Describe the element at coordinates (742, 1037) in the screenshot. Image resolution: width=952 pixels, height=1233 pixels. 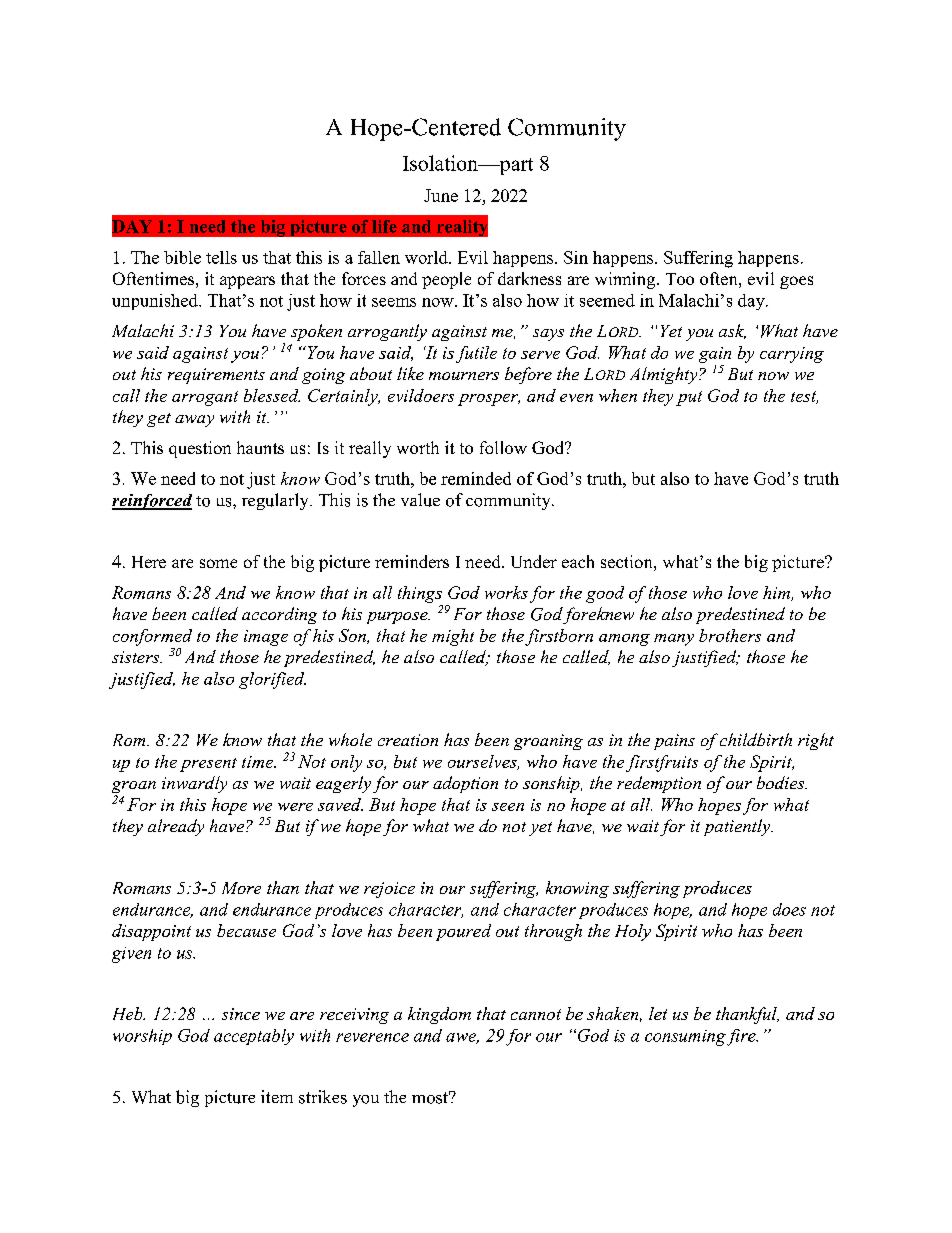
I see `fire` at that location.
